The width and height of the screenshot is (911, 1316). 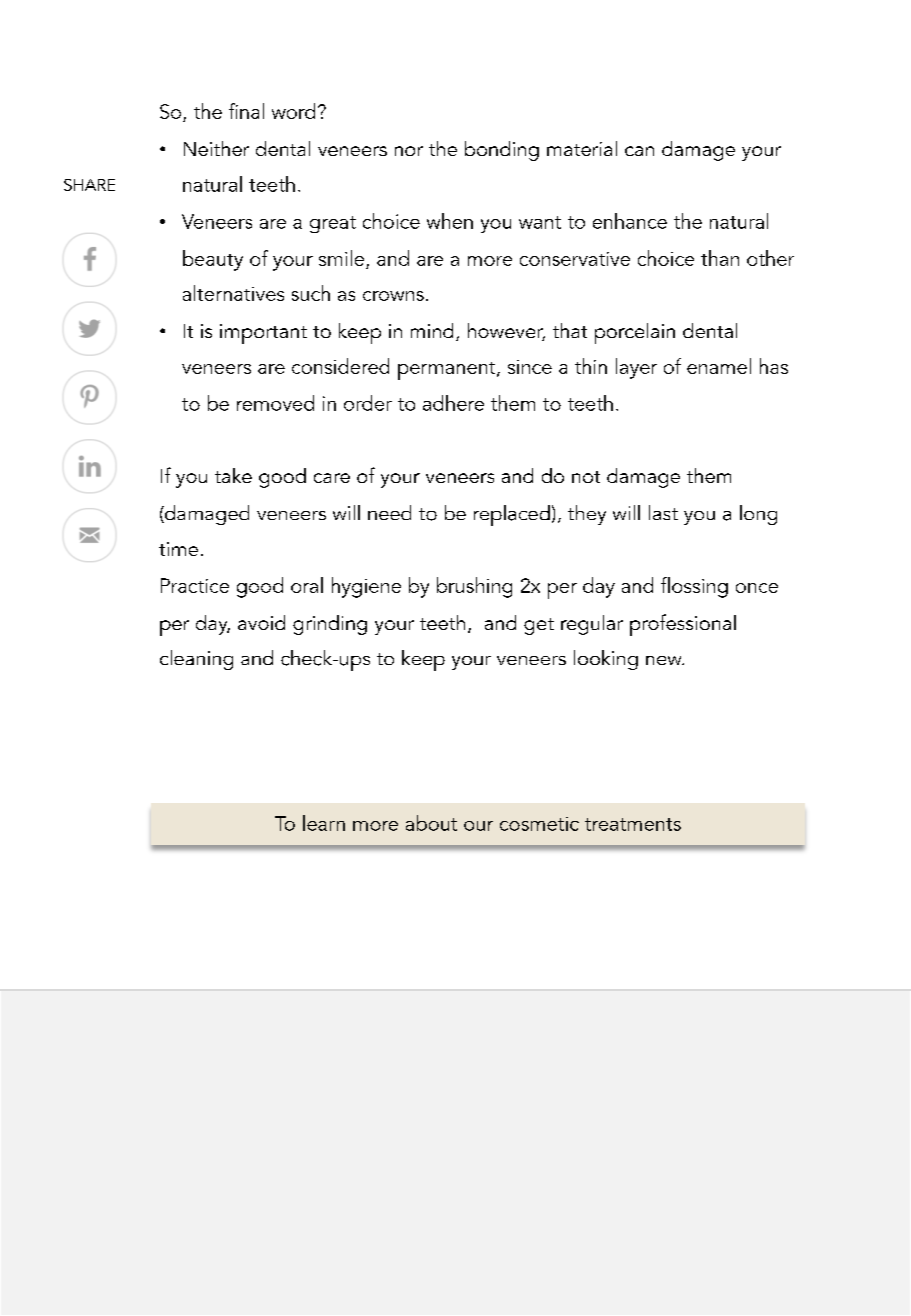 What do you see at coordinates (694, 587) in the screenshot?
I see `flossing` at bounding box center [694, 587].
